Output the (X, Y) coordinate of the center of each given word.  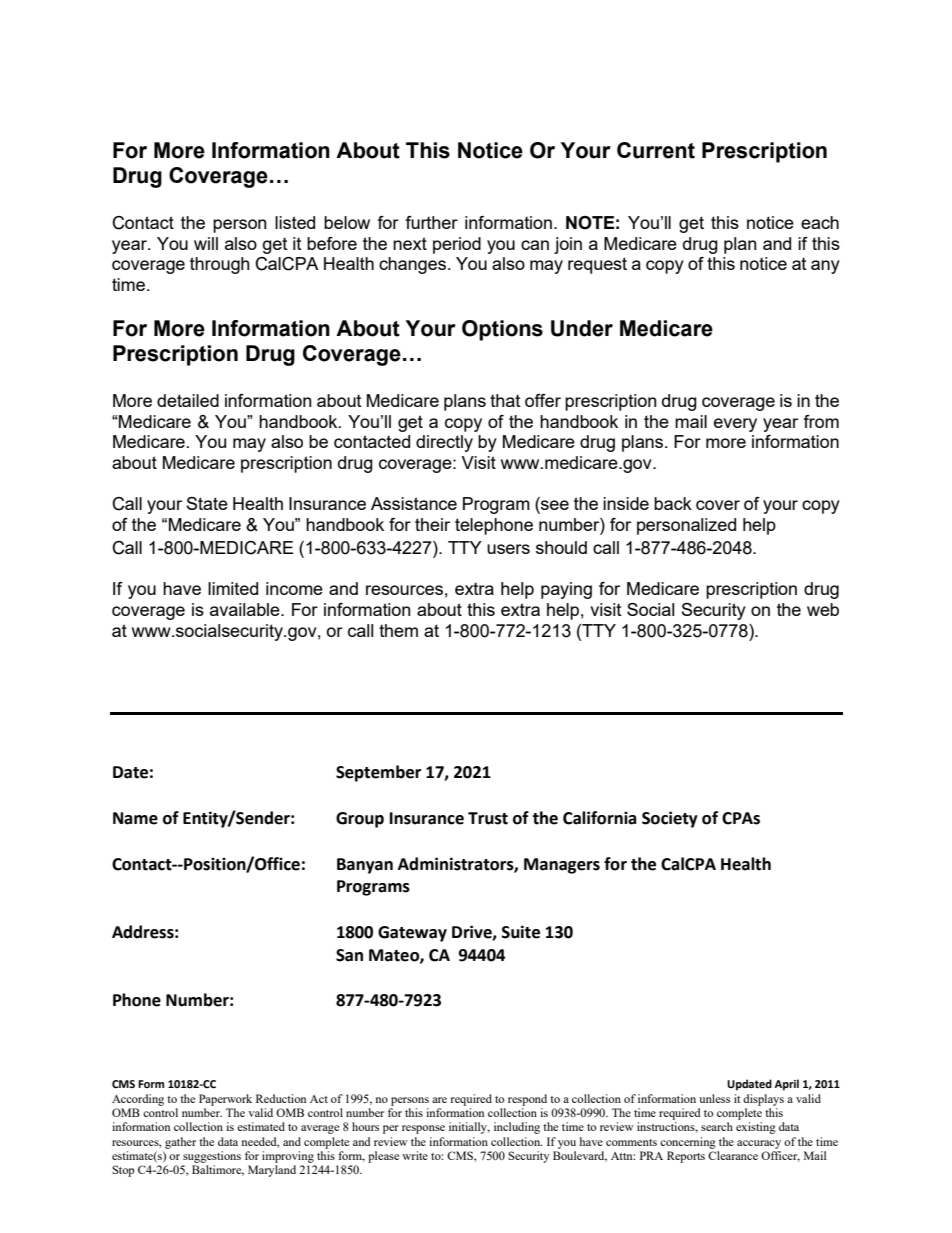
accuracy (759, 1144)
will (206, 243)
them (398, 630)
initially (469, 1128)
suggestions (212, 1157)
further (431, 222)
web (823, 609)
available (246, 609)
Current (656, 150)
